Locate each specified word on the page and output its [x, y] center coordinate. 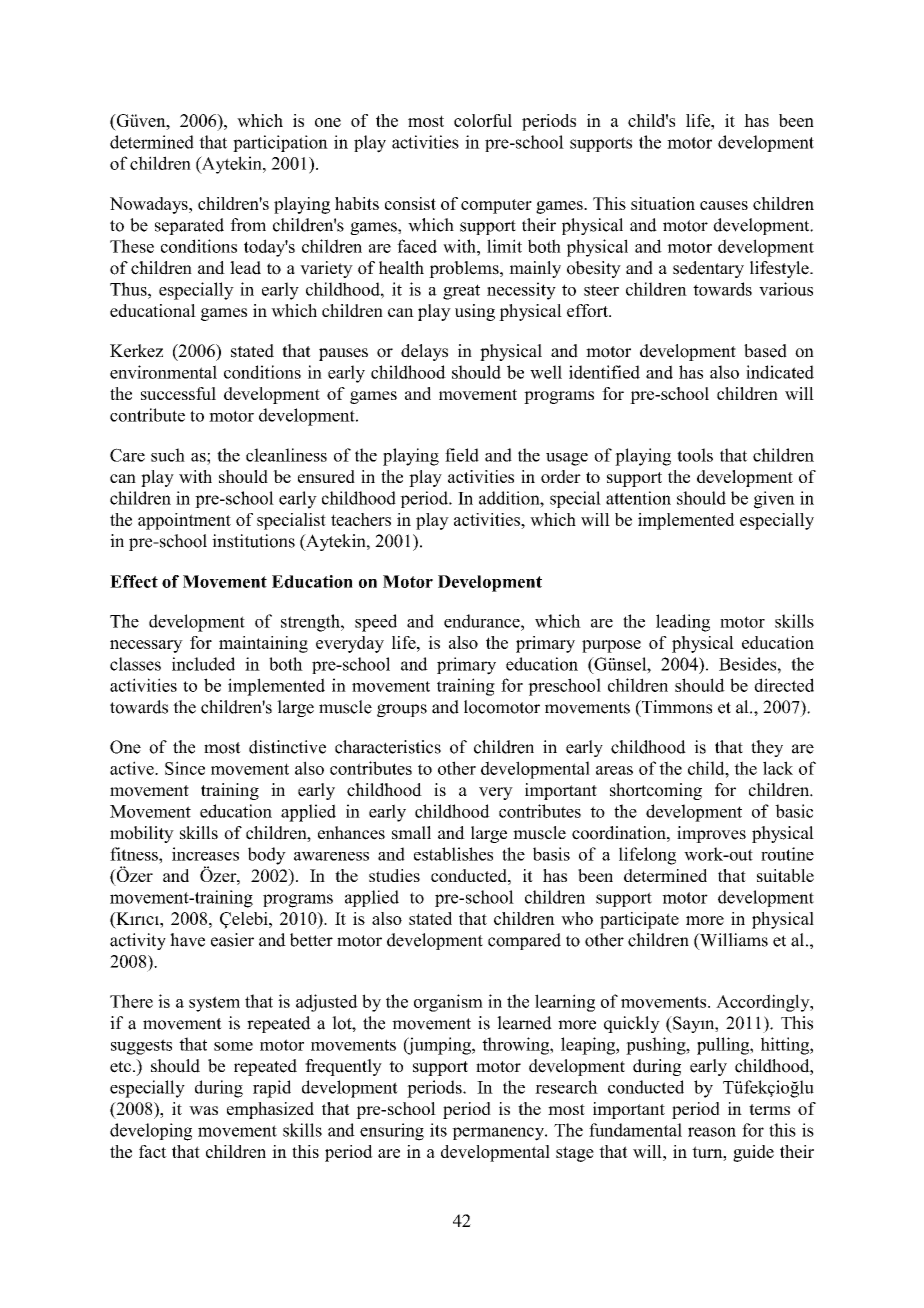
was [203, 1110]
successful [178, 393]
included [203, 664]
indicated [780, 372]
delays [424, 352]
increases [205, 854]
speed [376, 623]
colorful [483, 120]
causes [724, 205]
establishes [453, 854]
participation [280, 143]
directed [784, 685]
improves [711, 834]
